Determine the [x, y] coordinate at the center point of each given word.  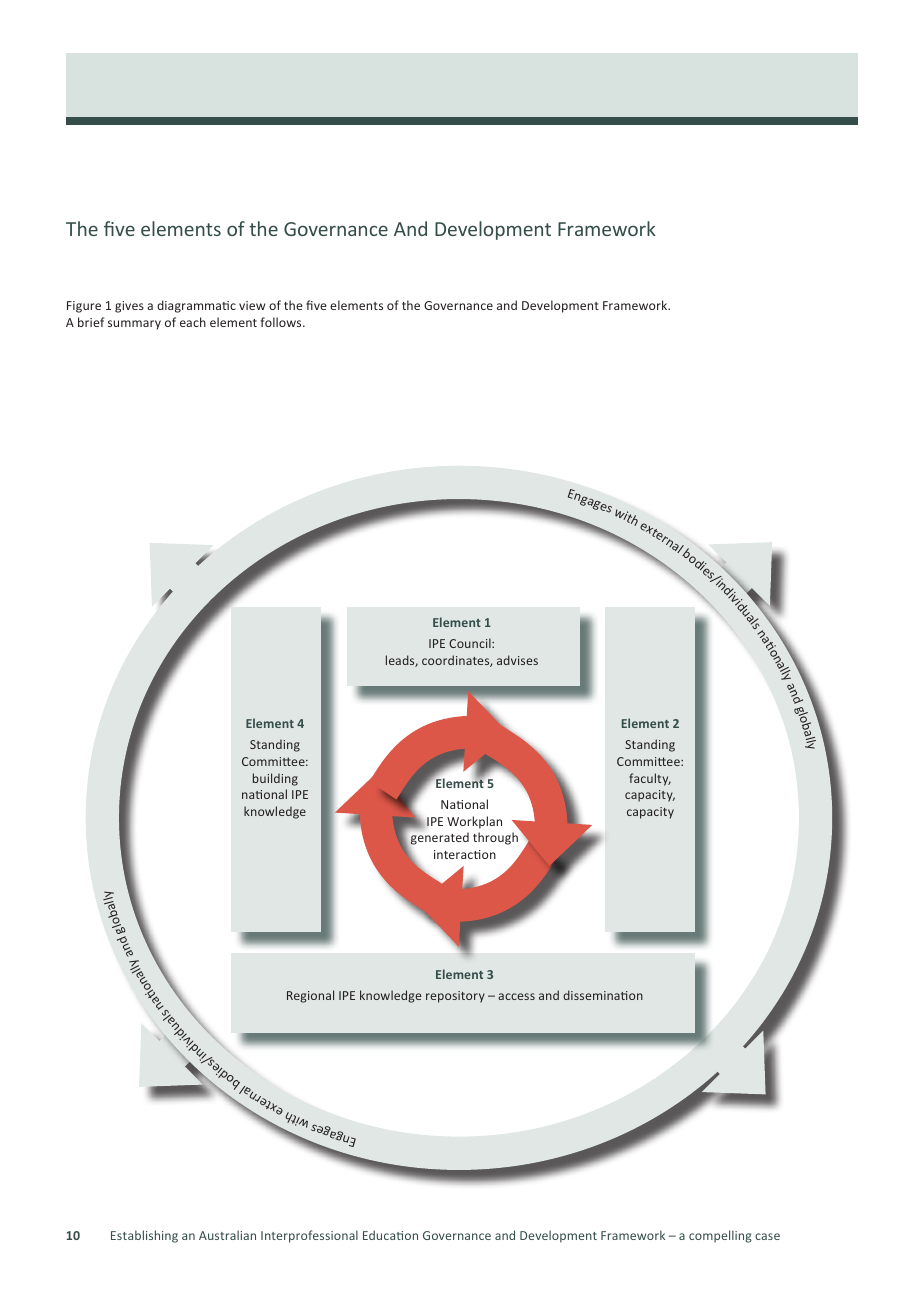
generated [439, 840]
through [495, 838]
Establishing [144, 1236]
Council [471, 643]
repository [455, 997]
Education [390, 1235]
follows [282, 322]
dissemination [603, 995]
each [193, 322]
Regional [310, 996]
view [252, 305]
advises [517, 660]
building [275, 779]
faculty [650, 779]
